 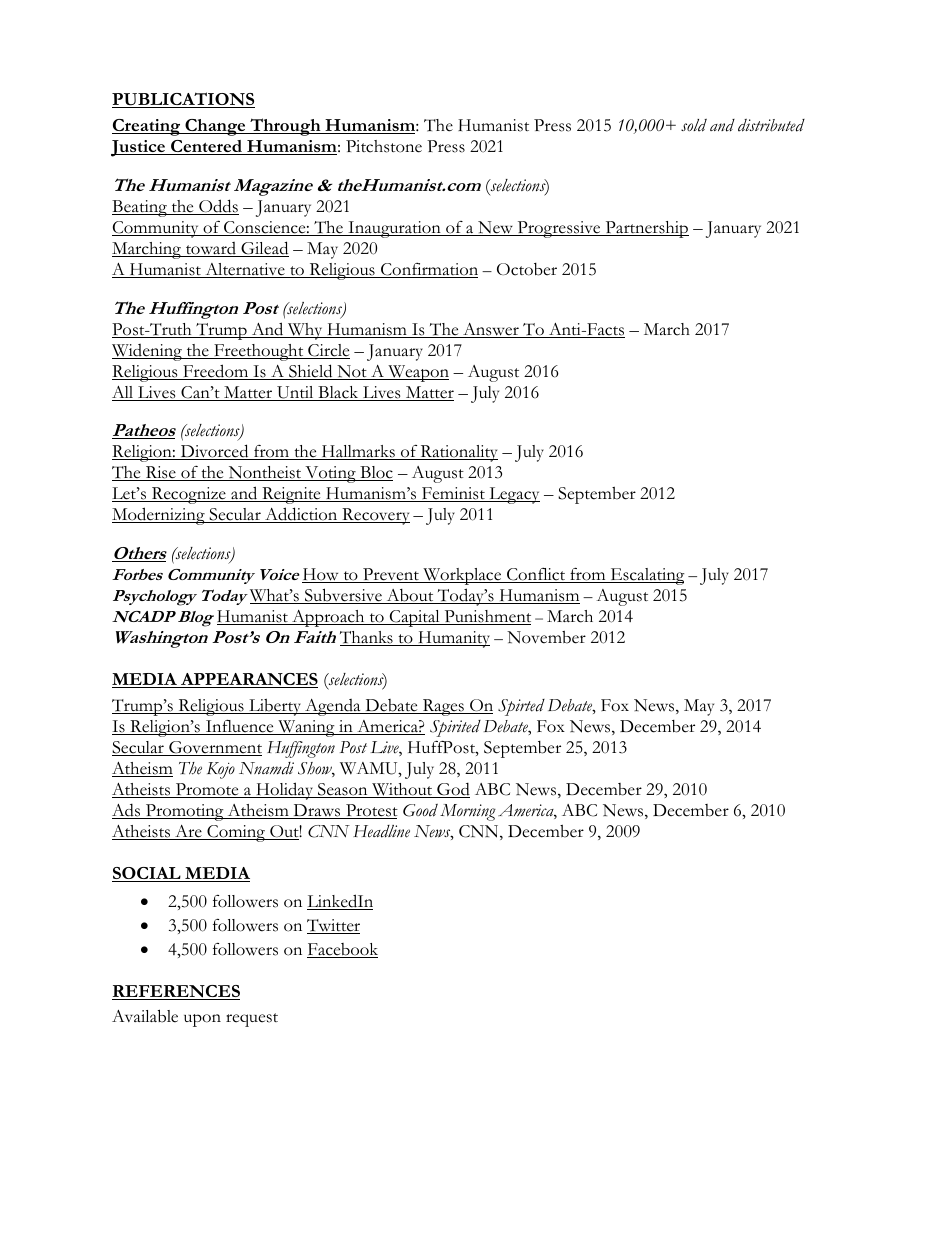 What do you see at coordinates (694, 125) in the screenshot?
I see `sold` at bounding box center [694, 125].
